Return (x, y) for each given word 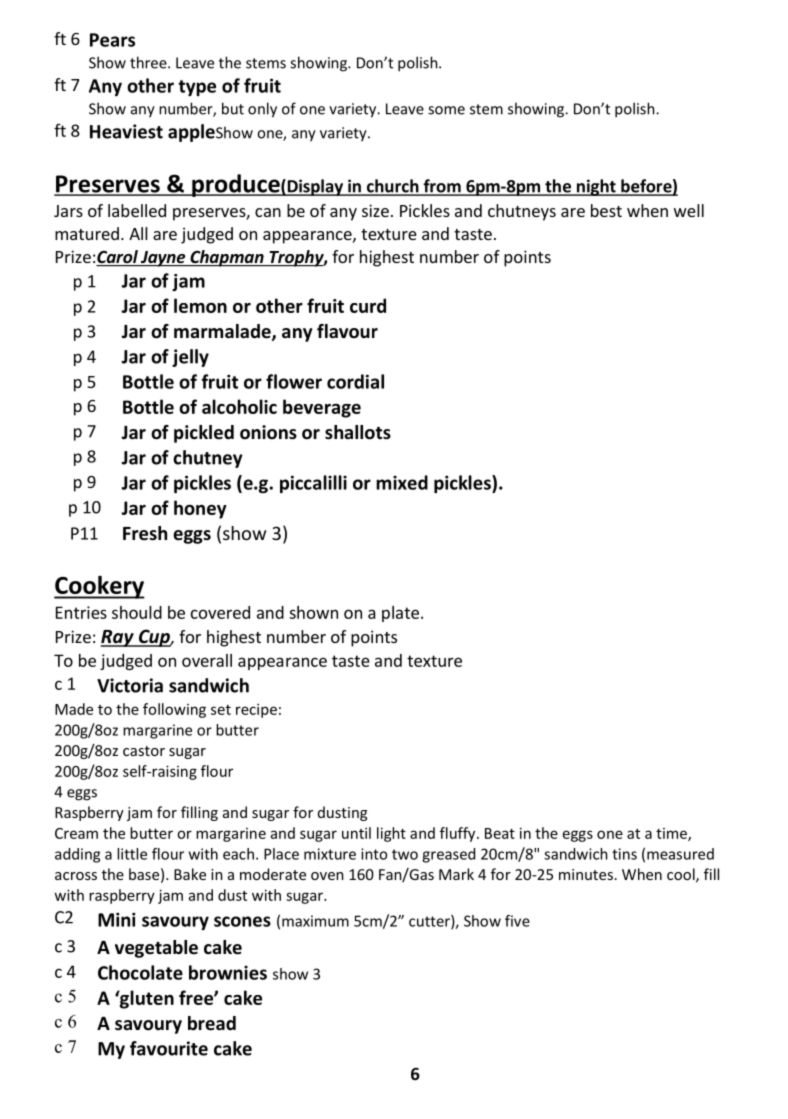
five (517, 921)
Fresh (145, 533)
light (391, 834)
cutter (430, 922)
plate (400, 614)
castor (144, 751)
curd (368, 305)
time (672, 834)
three (149, 62)
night (596, 187)
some (446, 110)
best (606, 210)
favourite (169, 1048)
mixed (402, 482)
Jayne (163, 259)
